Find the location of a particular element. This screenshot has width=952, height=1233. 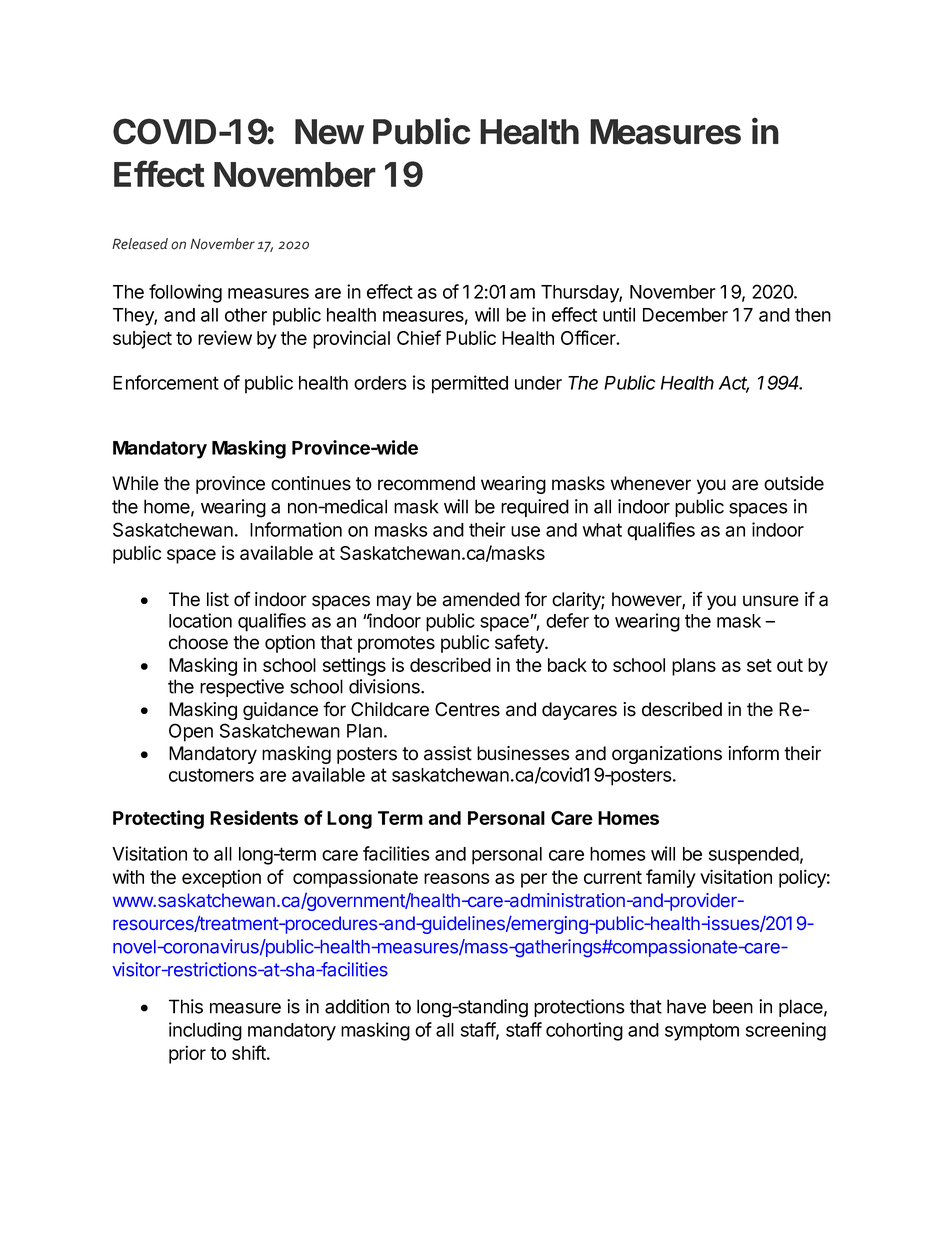

assist is located at coordinates (448, 753).
